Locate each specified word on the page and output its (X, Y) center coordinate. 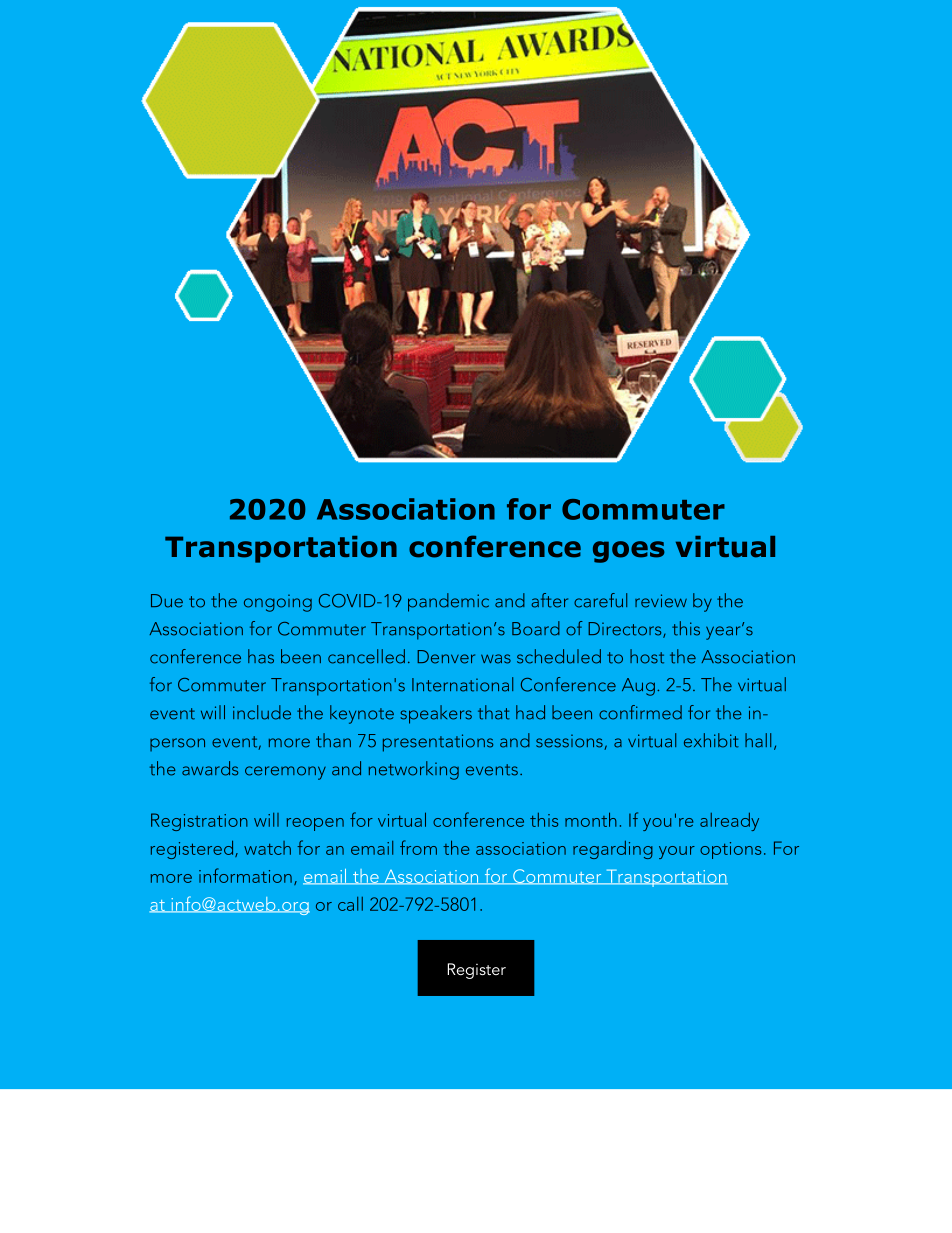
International (462, 684)
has (261, 656)
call (350, 904)
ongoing (278, 603)
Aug (638, 687)
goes (629, 552)
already (729, 822)
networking (414, 770)
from (418, 847)
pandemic (448, 602)
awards (210, 768)
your (677, 852)
